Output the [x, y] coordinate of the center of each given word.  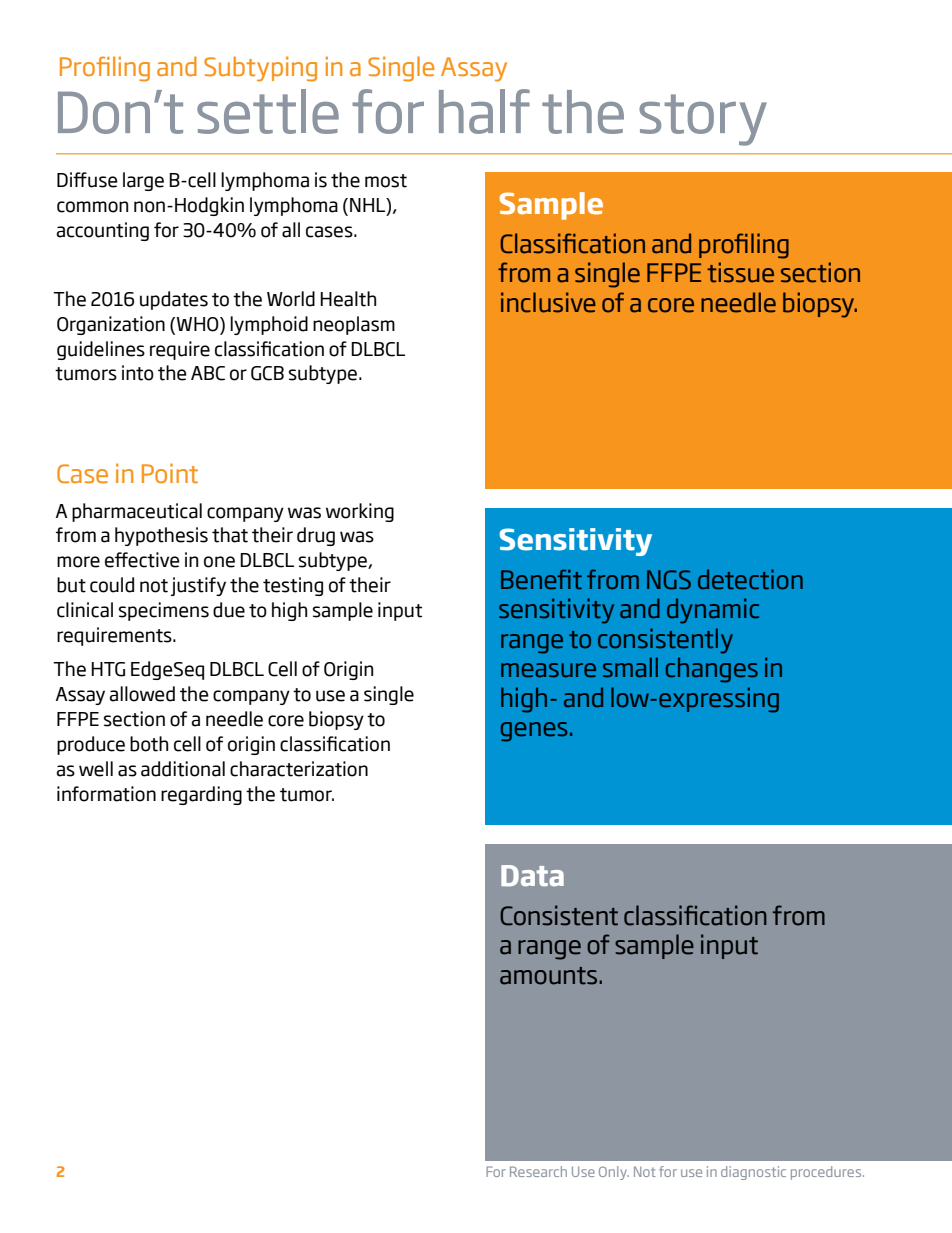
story [703, 120]
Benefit [541, 579]
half [484, 111]
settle [268, 111]
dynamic [713, 611]
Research [538, 1171]
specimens [164, 611]
